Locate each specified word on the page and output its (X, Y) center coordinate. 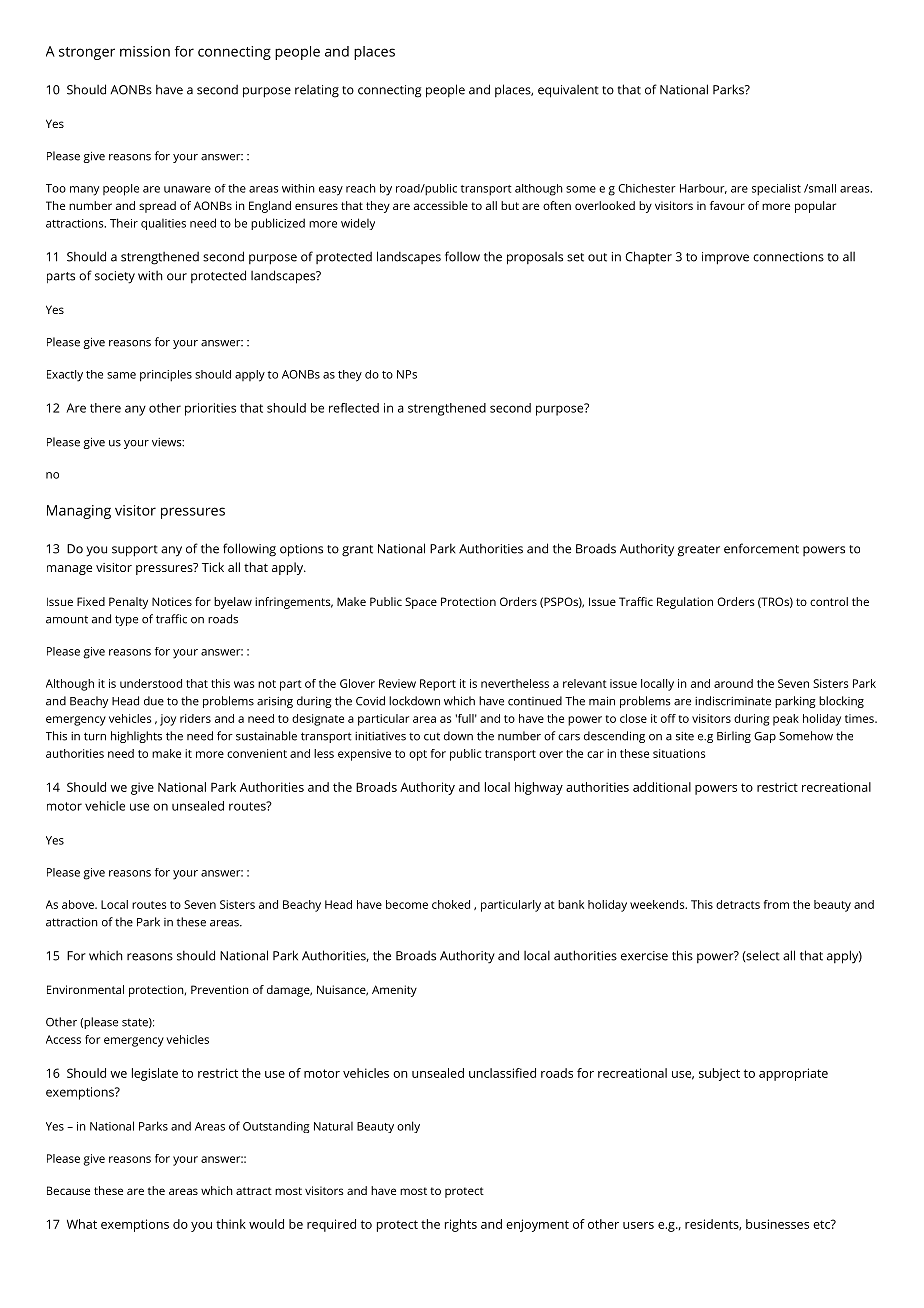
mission (145, 51)
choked (451, 904)
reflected (354, 408)
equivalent (568, 91)
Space (421, 603)
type (126, 620)
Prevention (220, 989)
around (733, 683)
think (231, 1224)
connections (788, 257)
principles (166, 376)
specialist (776, 190)
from (776, 904)
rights (461, 1225)
